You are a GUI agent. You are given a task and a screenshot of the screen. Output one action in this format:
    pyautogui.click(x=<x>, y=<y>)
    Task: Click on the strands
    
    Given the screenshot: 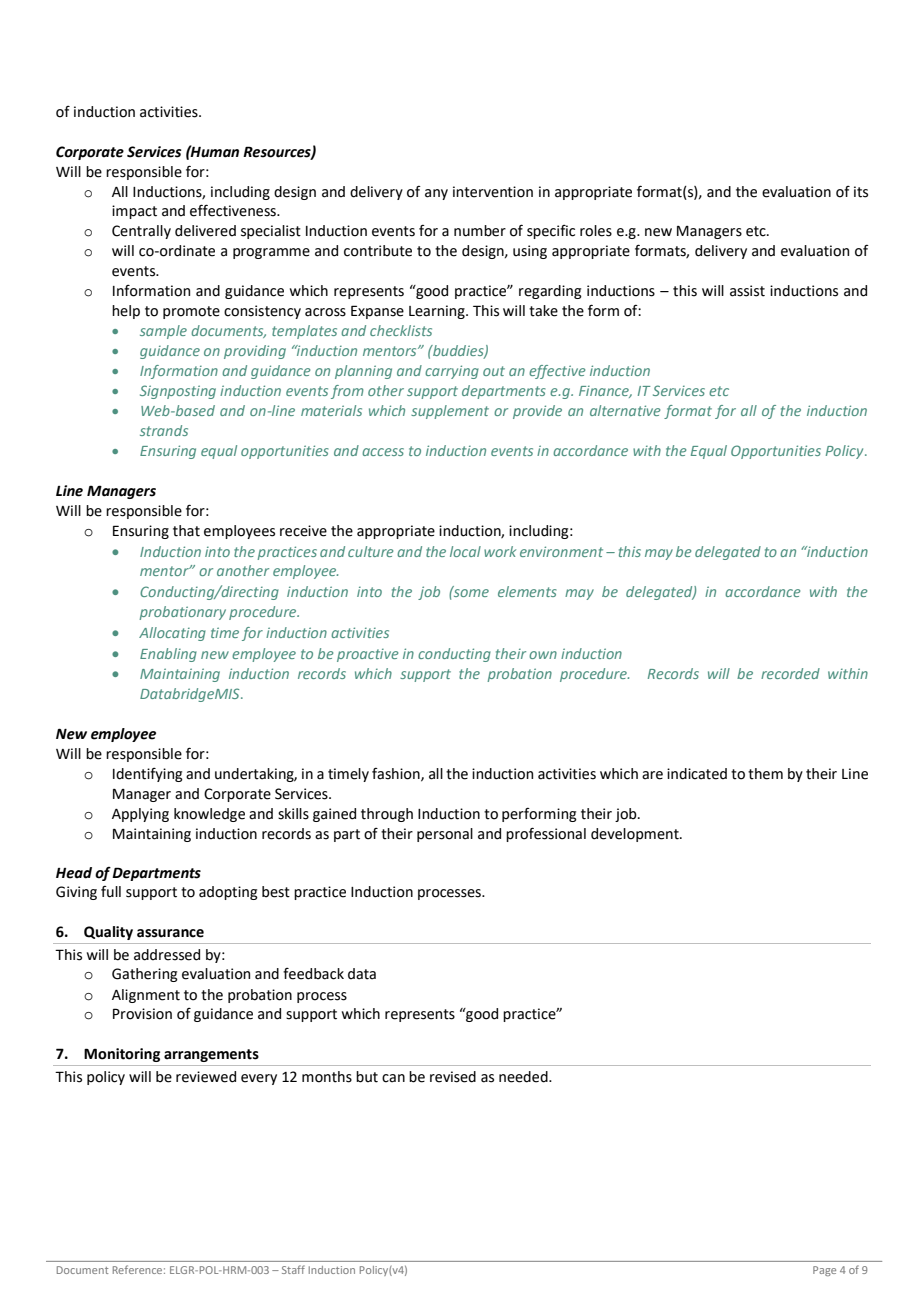 What is the action you would take?
    pyautogui.click(x=164, y=430)
